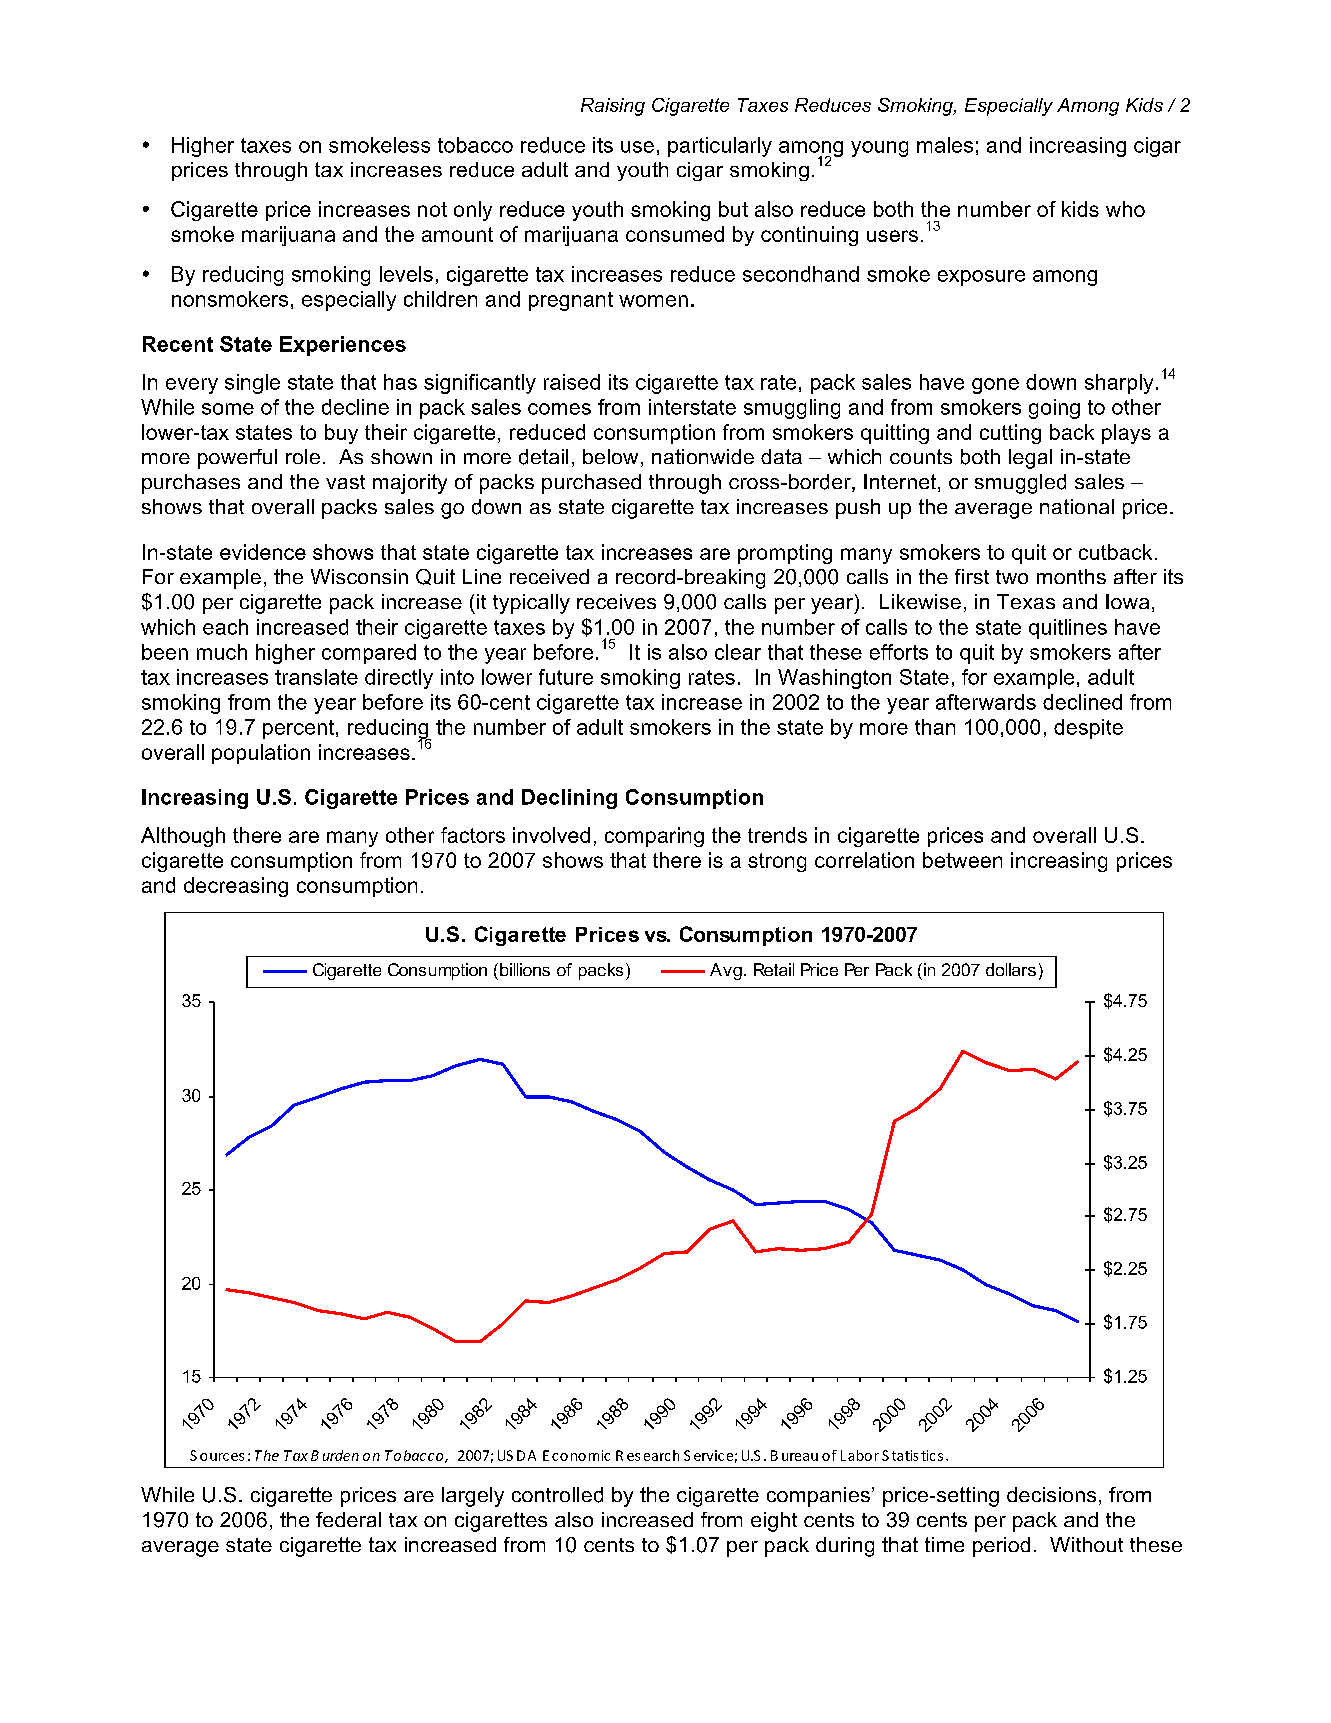 The height and width of the document is (1723, 1331). I want to click on not, so click(432, 209).
